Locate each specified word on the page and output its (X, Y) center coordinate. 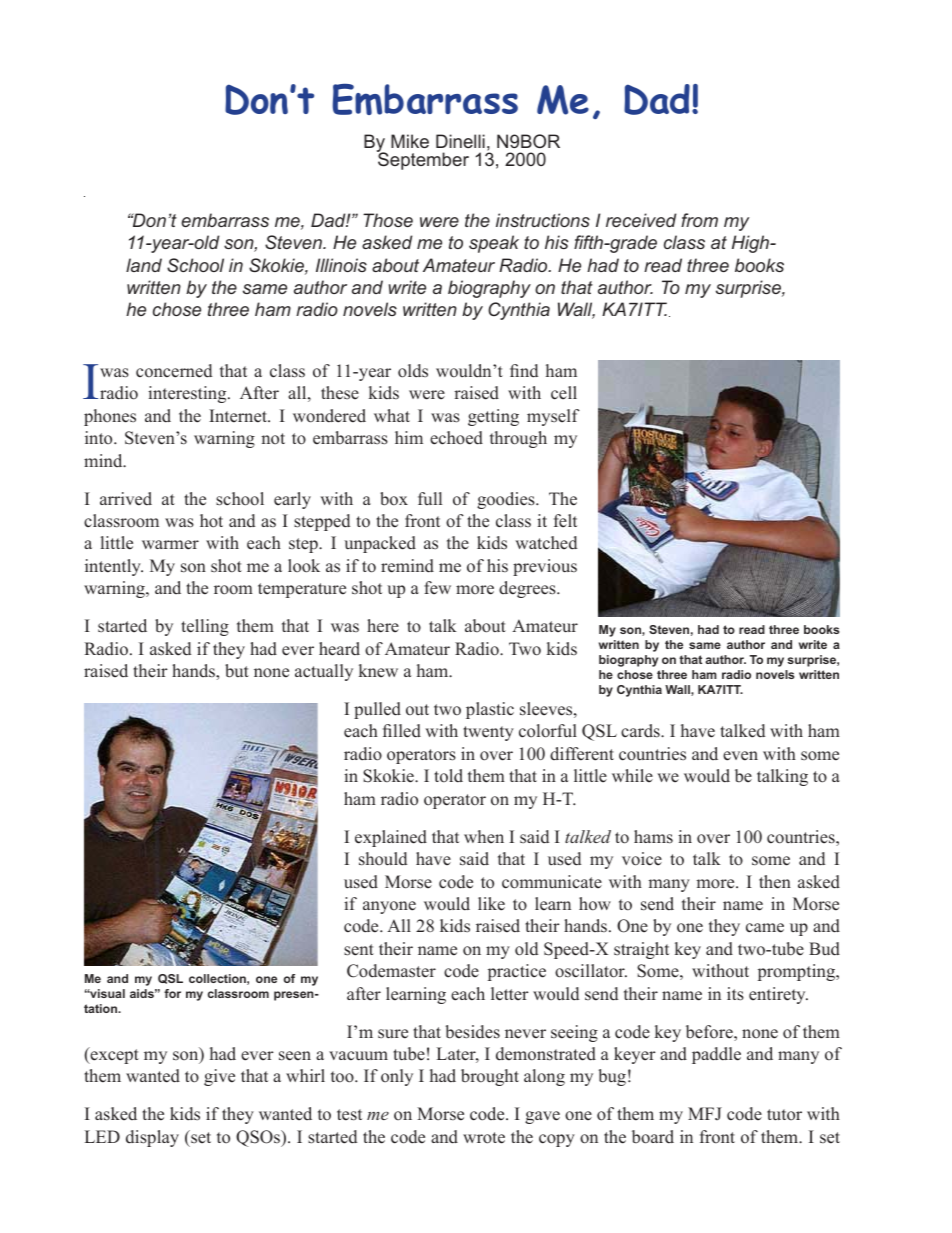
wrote (484, 1138)
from (699, 220)
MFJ (705, 1113)
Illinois (341, 265)
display (152, 1138)
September (423, 160)
